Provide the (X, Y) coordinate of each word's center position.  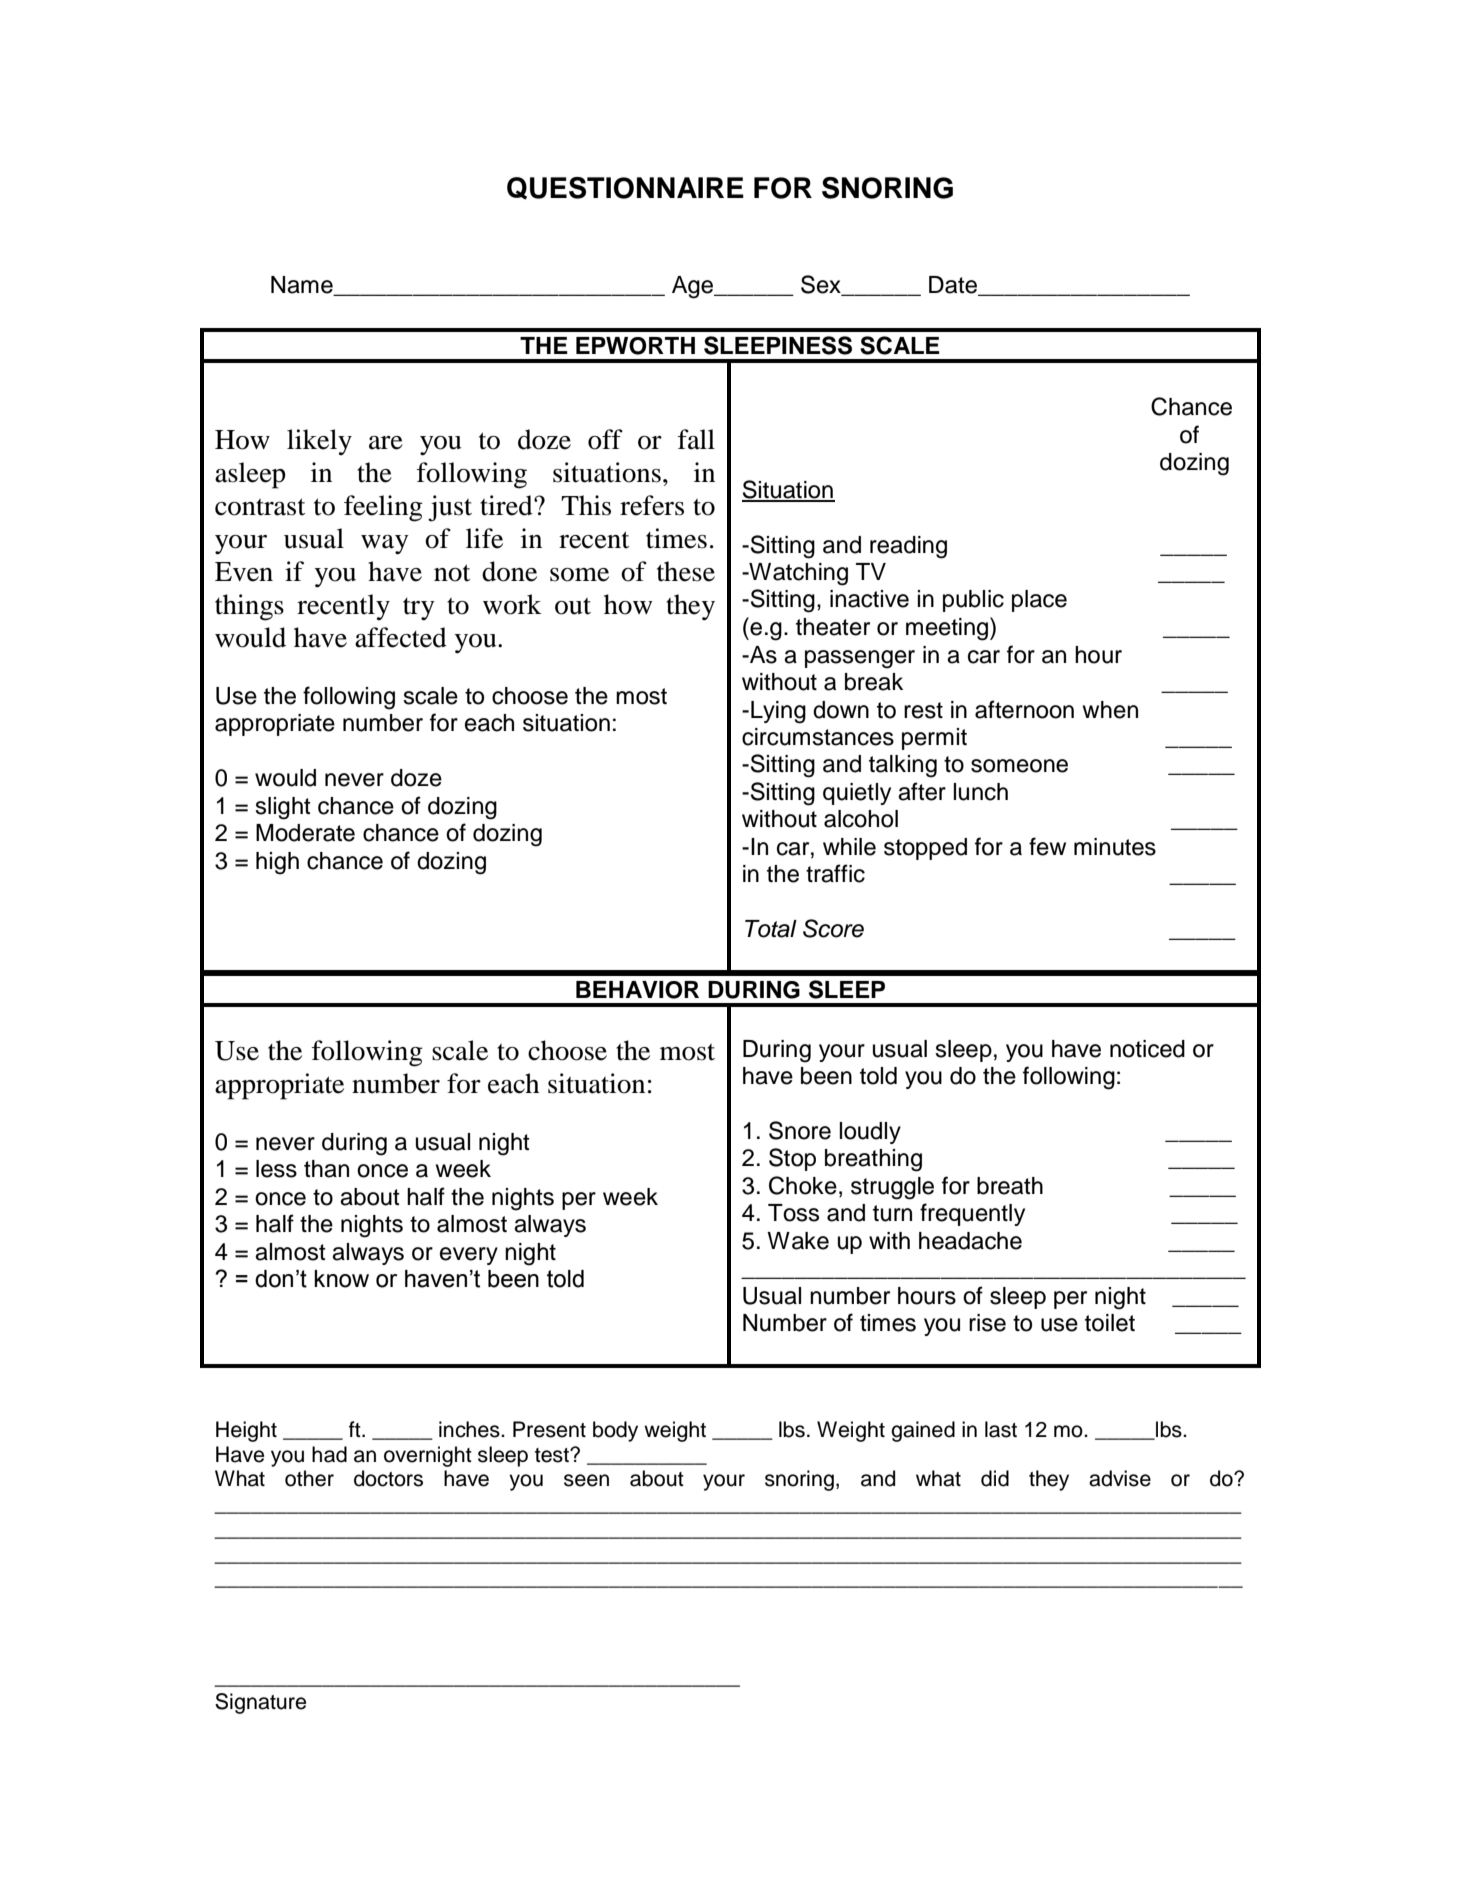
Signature (260, 1703)
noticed (1147, 1049)
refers (652, 505)
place (1039, 601)
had (329, 1454)
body (615, 1431)
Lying (778, 712)
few (1047, 846)
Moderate (305, 833)
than (326, 1169)
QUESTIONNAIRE (625, 188)
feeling (383, 508)
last (1001, 1429)
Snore (800, 1130)
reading (908, 547)
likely (319, 442)
